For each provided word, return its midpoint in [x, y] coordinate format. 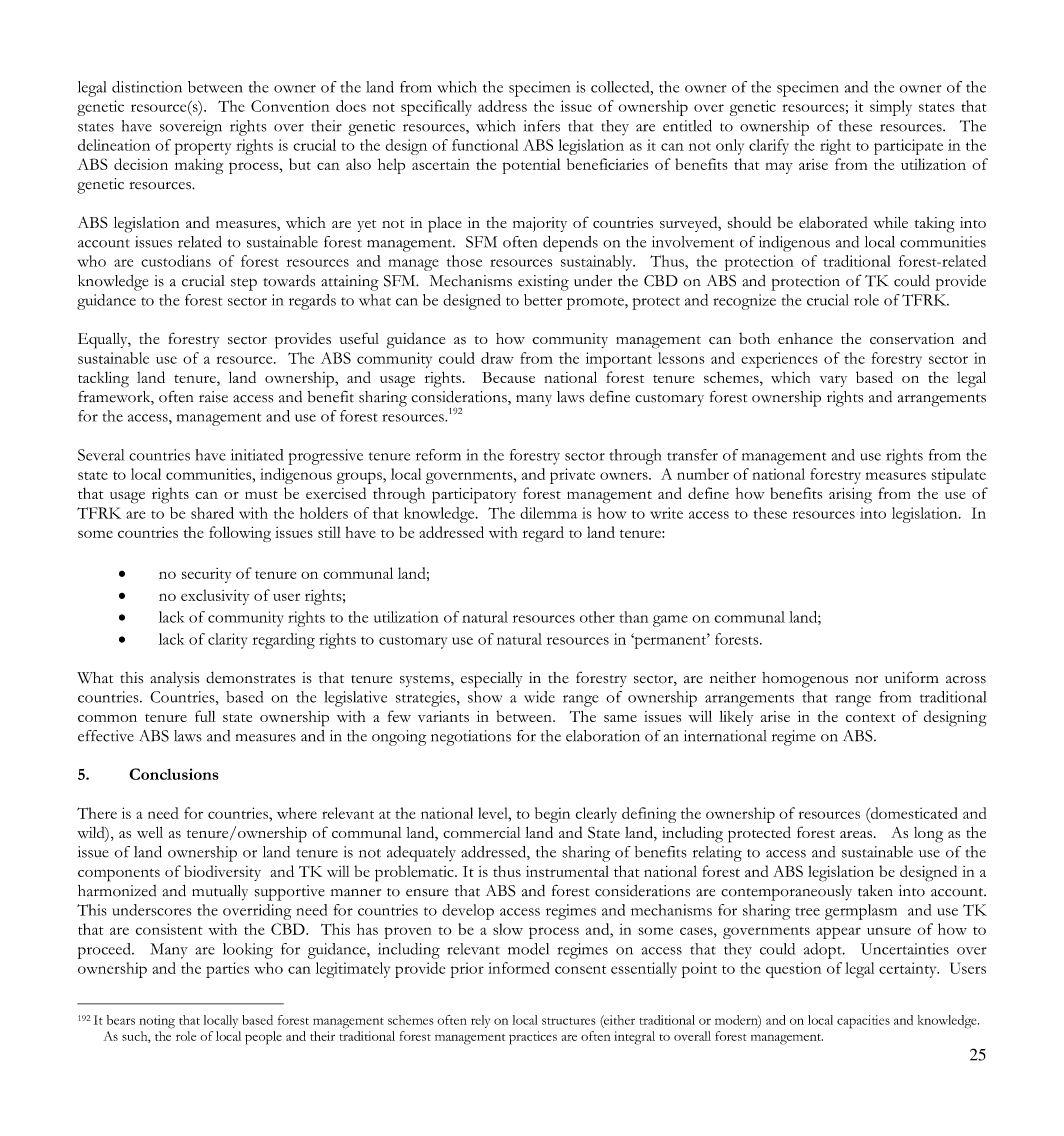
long [928, 835]
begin [552, 815]
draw [497, 358]
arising [850, 496]
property [203, 148]
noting [157, 1022]
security [207, 575]
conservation [912, 338]
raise [213, 397]
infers [542, 126]
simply [891, 108]
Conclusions [174, 774]
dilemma [548, 513]
